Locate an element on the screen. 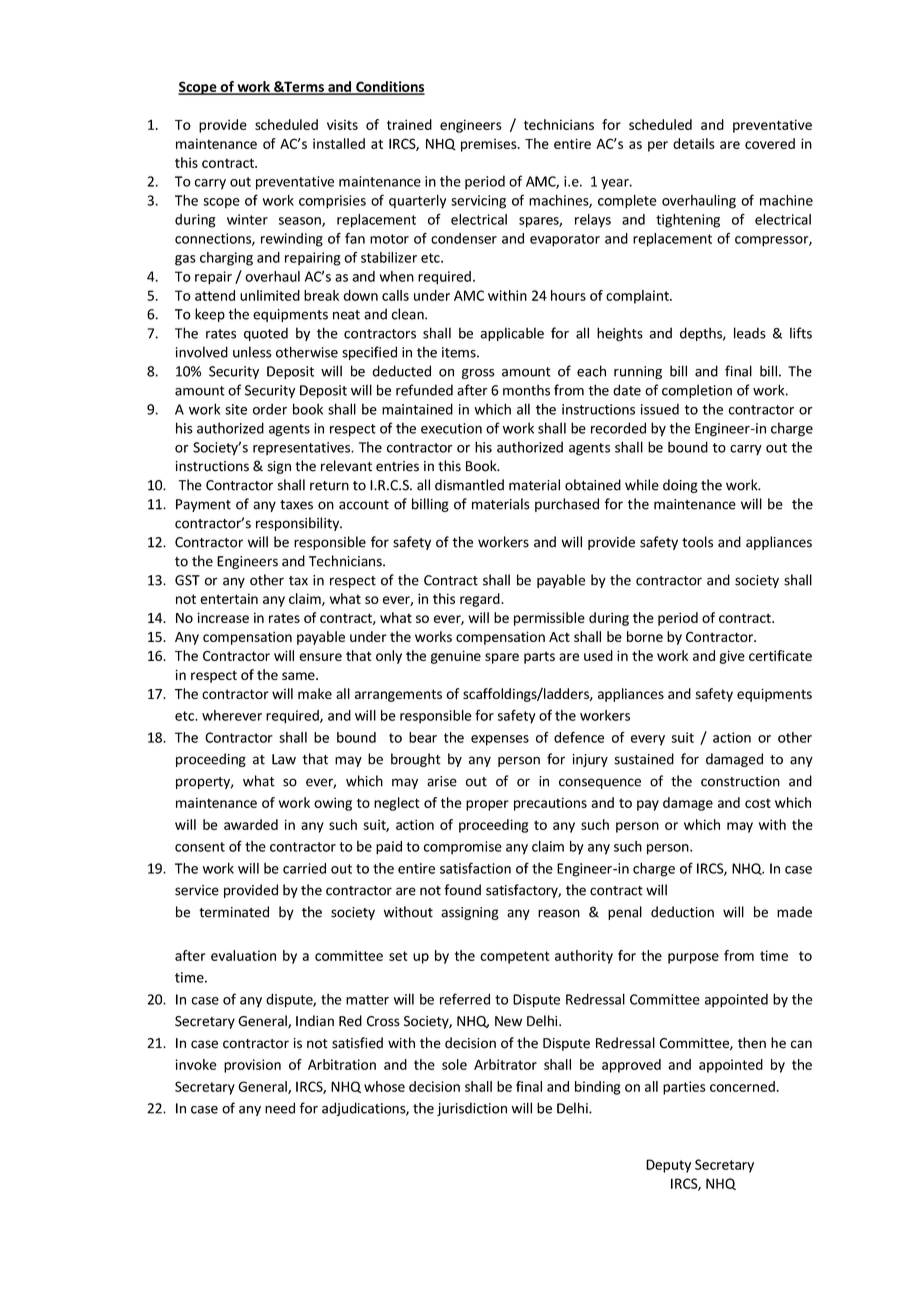 Image resolution: width=924 pixels, height=1308 pixels. give is located at coordinates (732, 657).
